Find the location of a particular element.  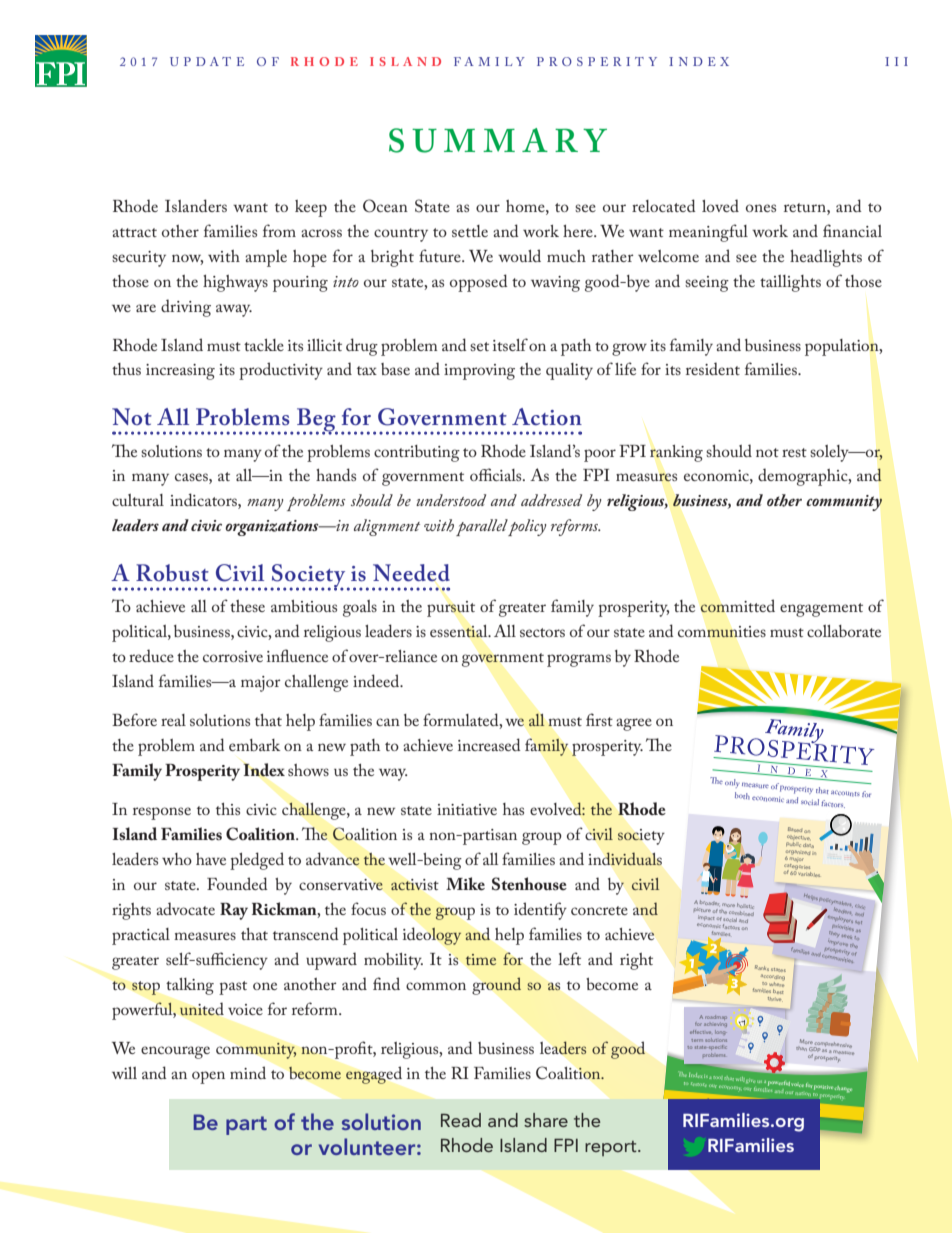

keep is located at coordinates (311, 208).
